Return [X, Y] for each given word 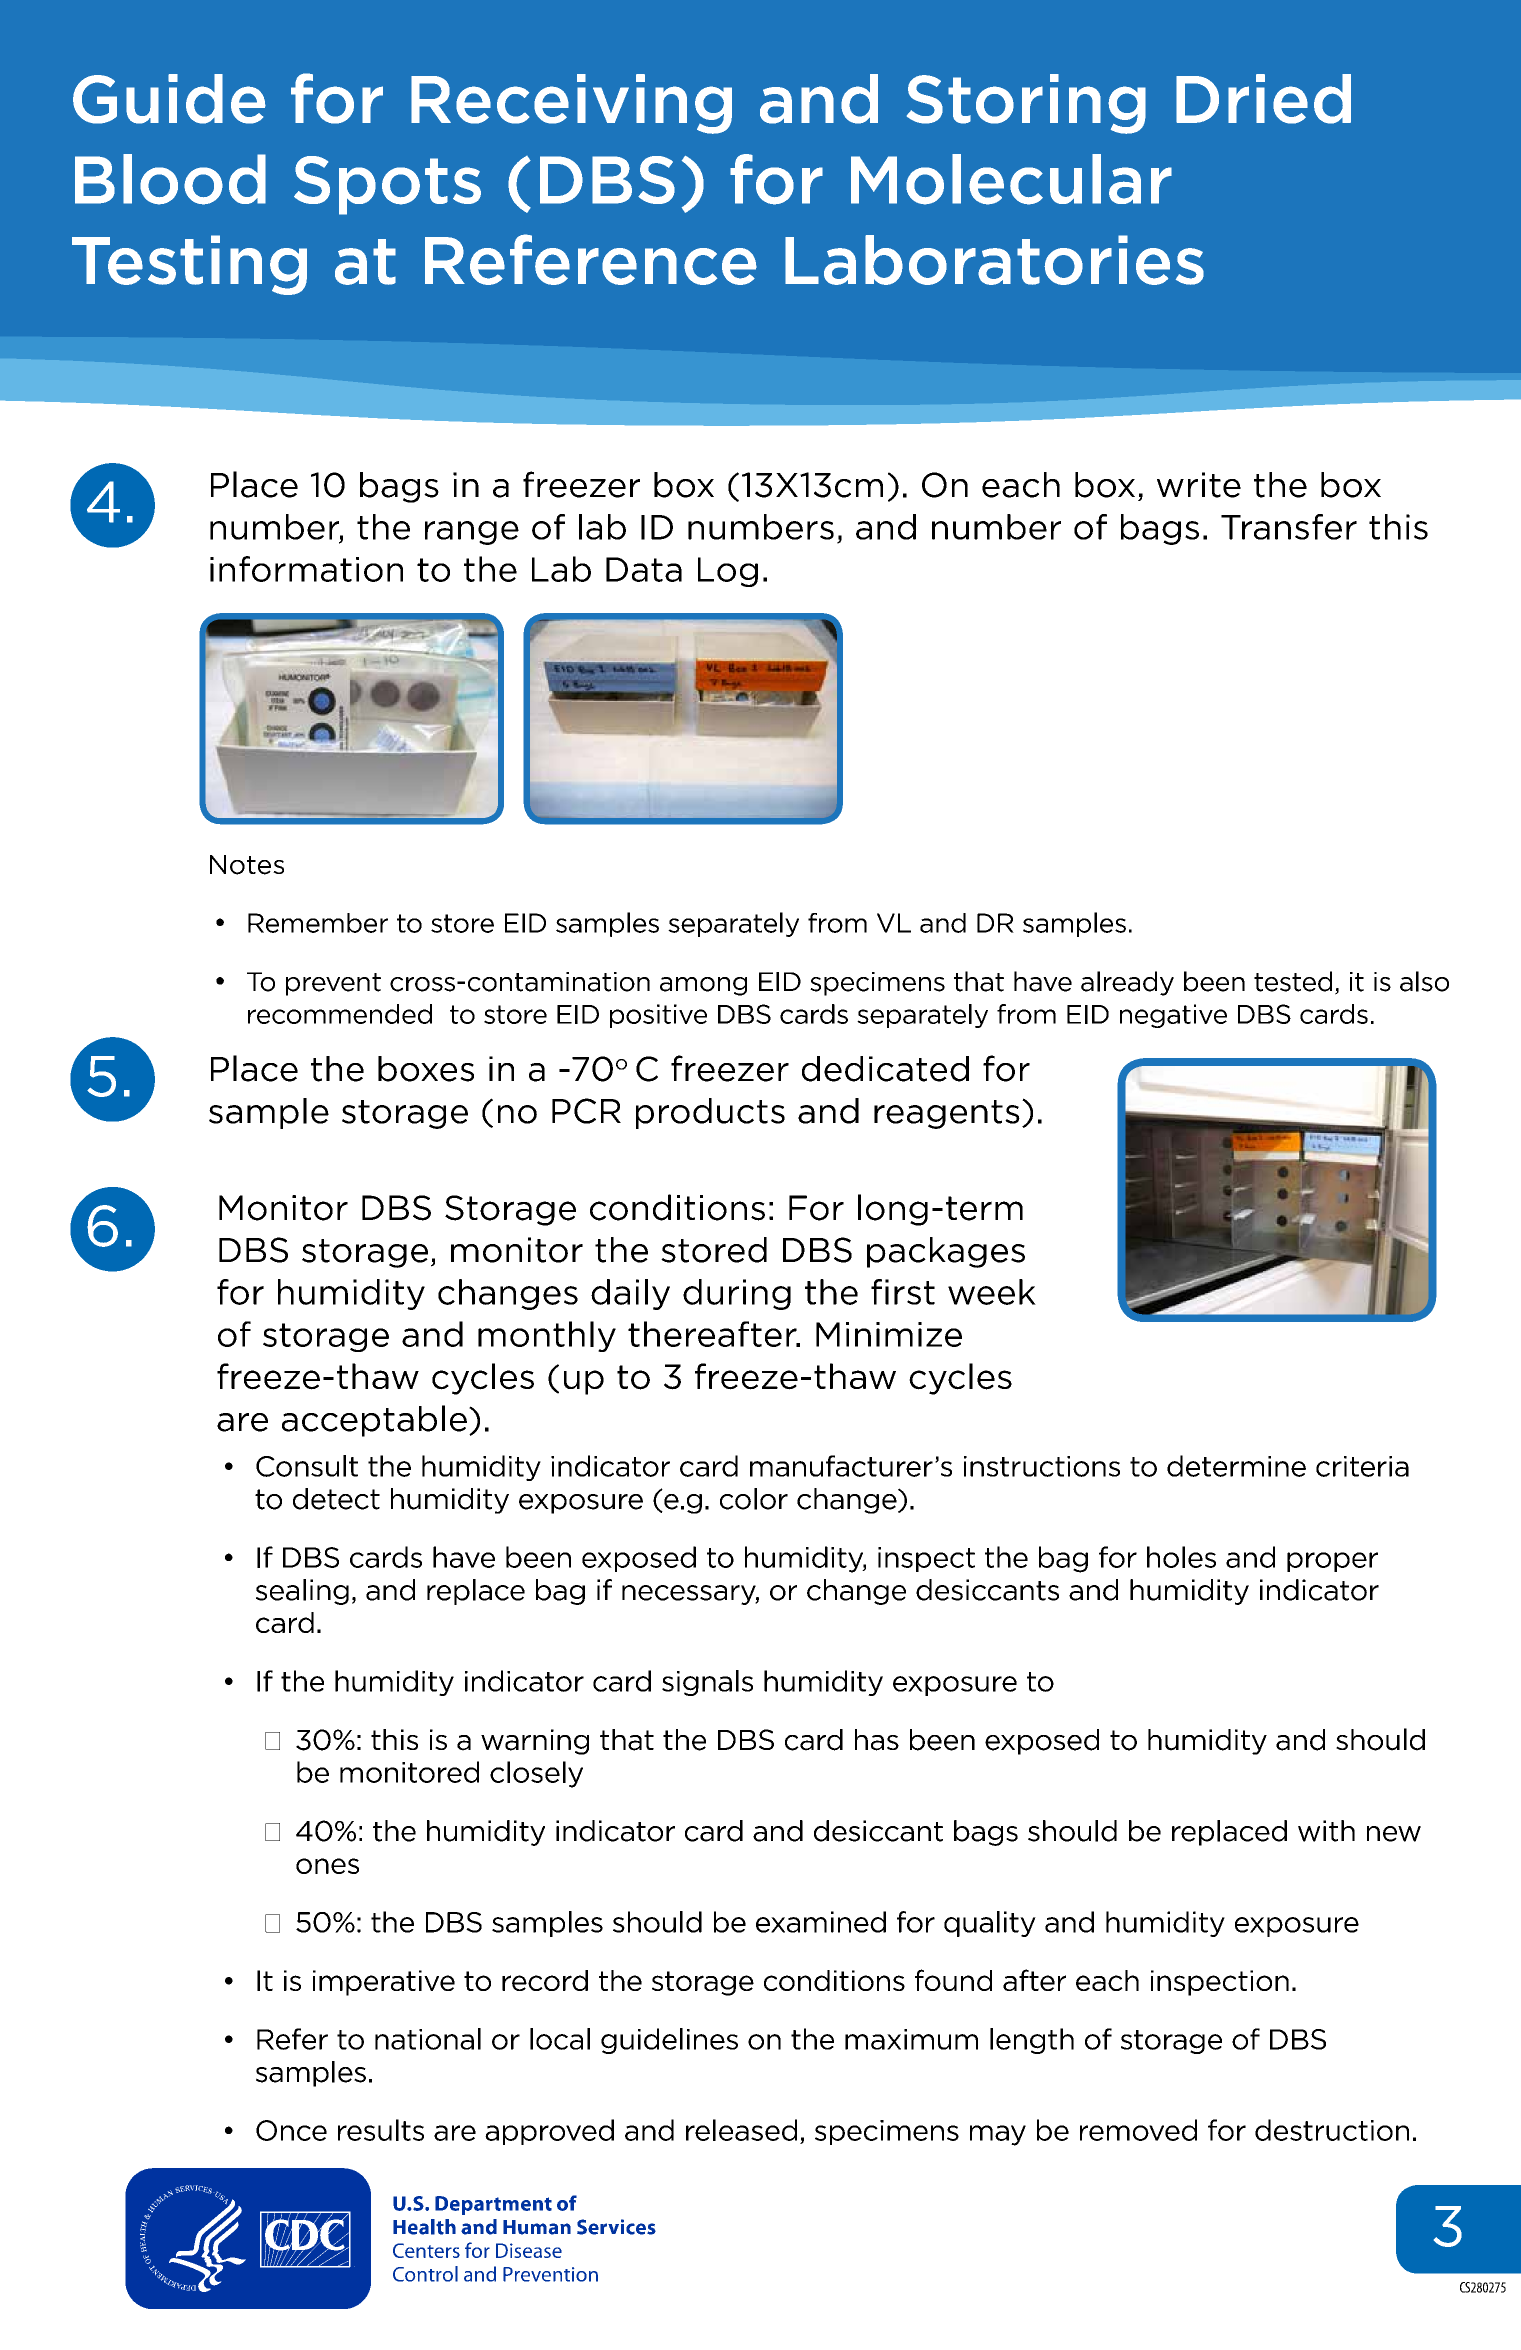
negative [1173, 1016]
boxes [426, 1069]
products [710, 1113]
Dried [1263, 99]
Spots [387, 185]
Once [291, 2130]
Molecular [1011, 179]
